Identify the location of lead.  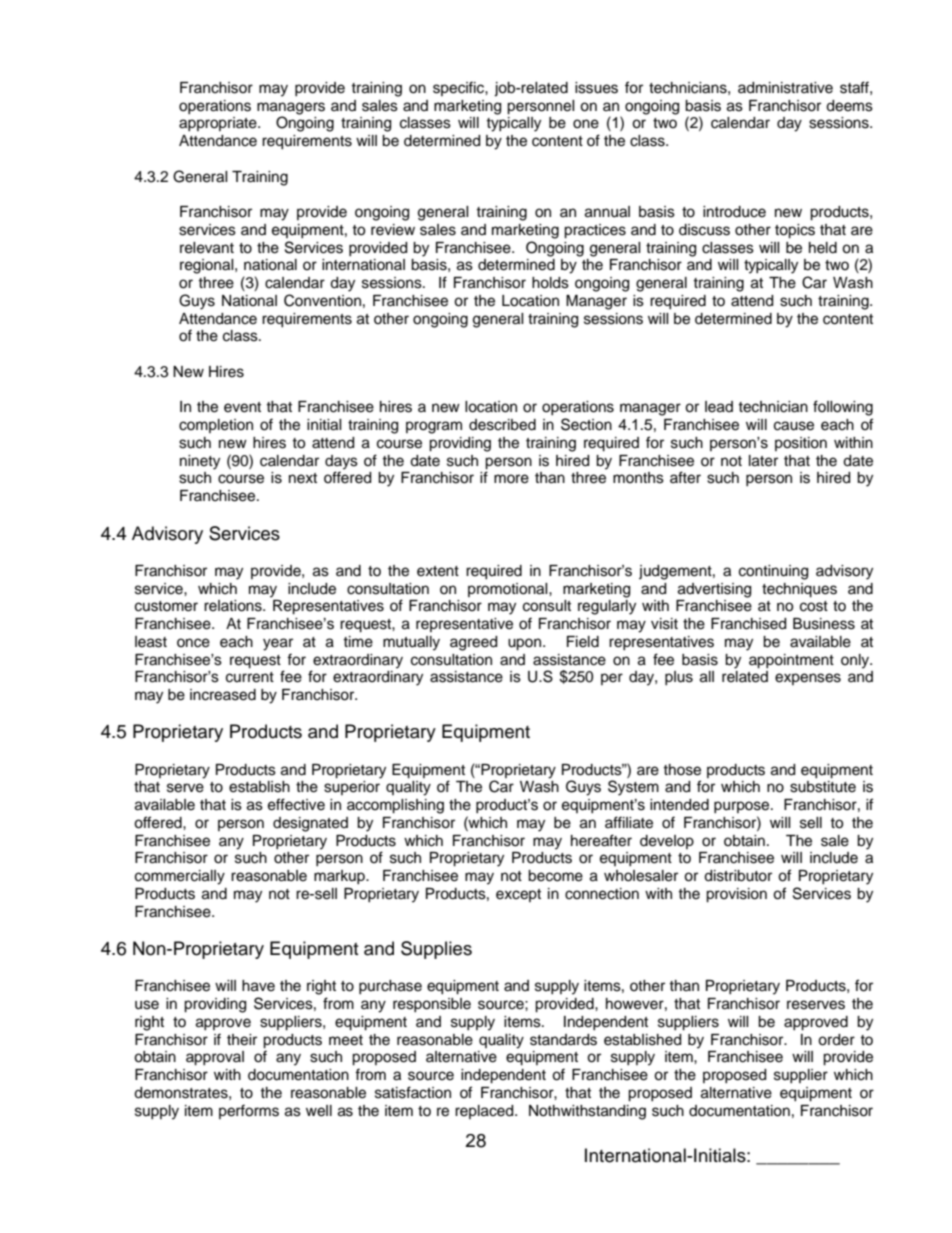
(719, 407).
